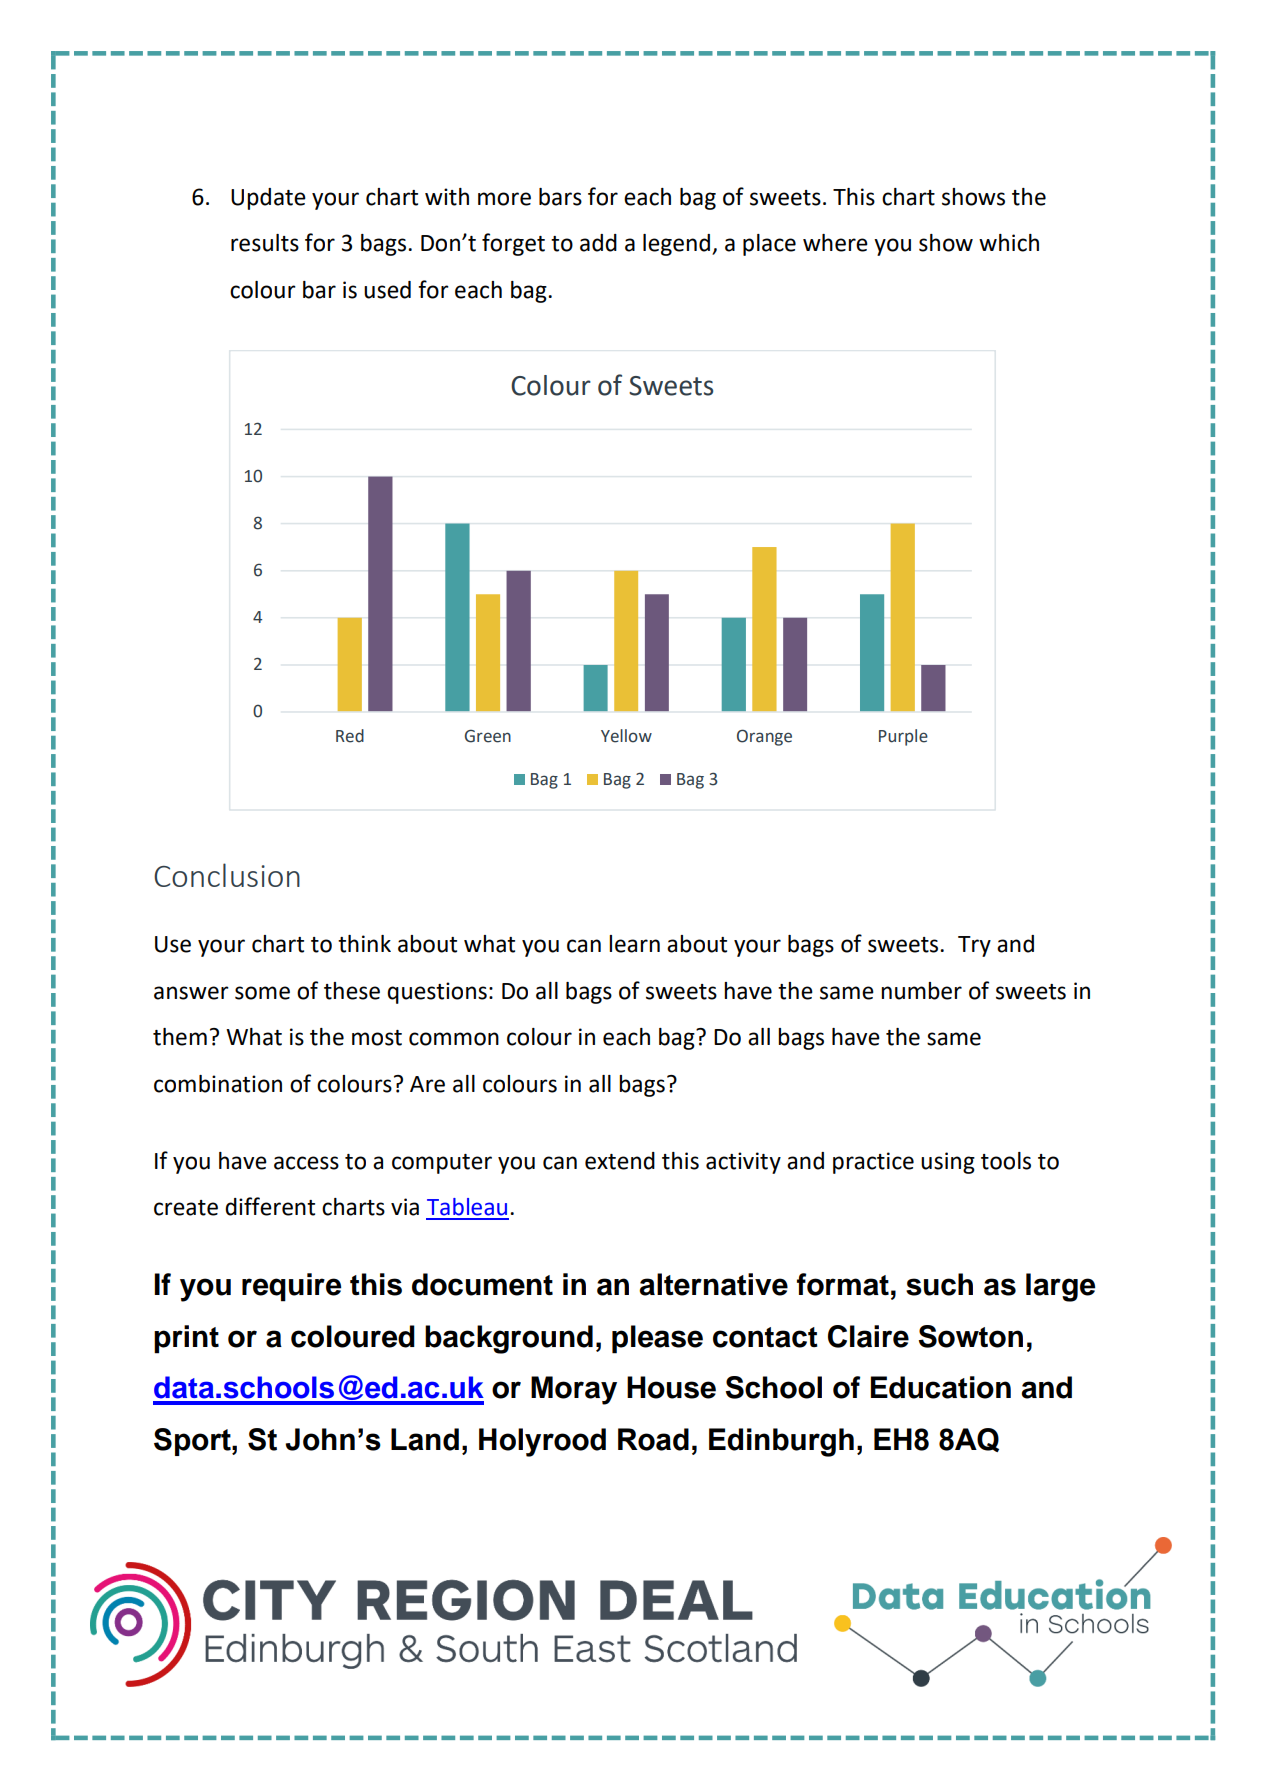 The width and height of the document is (1266, 1791). I want to click on Education, so click(941, 1387).
